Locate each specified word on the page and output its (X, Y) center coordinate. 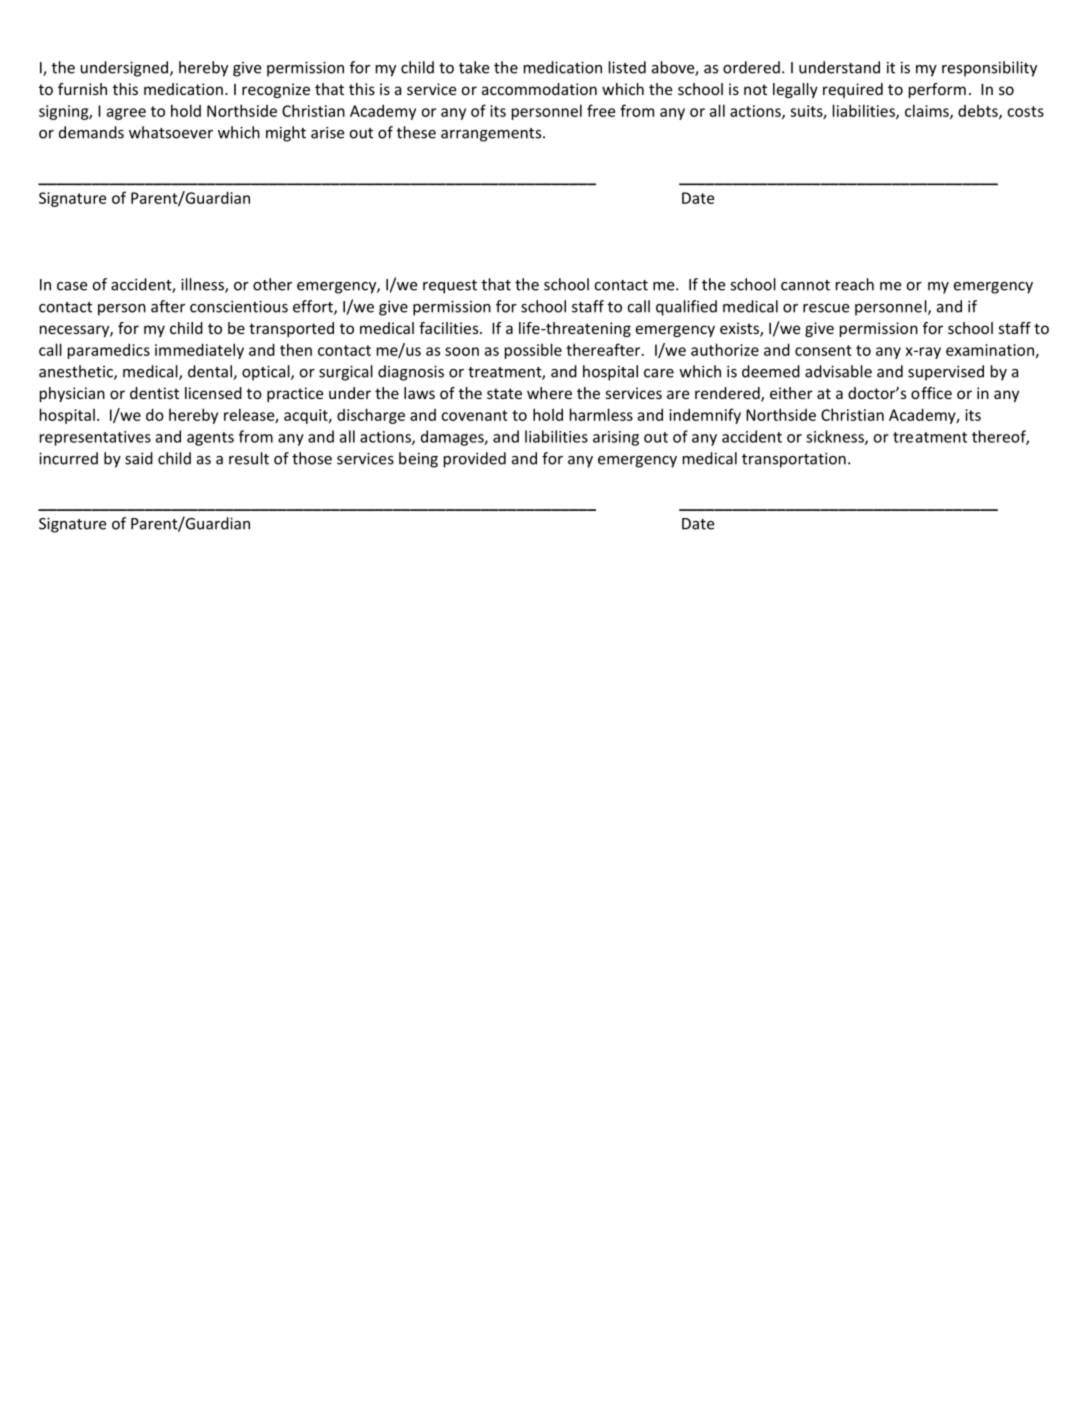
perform (937, 90)
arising (616, 438)
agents (210, 439)
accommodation (539, 89)
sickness (836, 437)
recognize (276, 90)
